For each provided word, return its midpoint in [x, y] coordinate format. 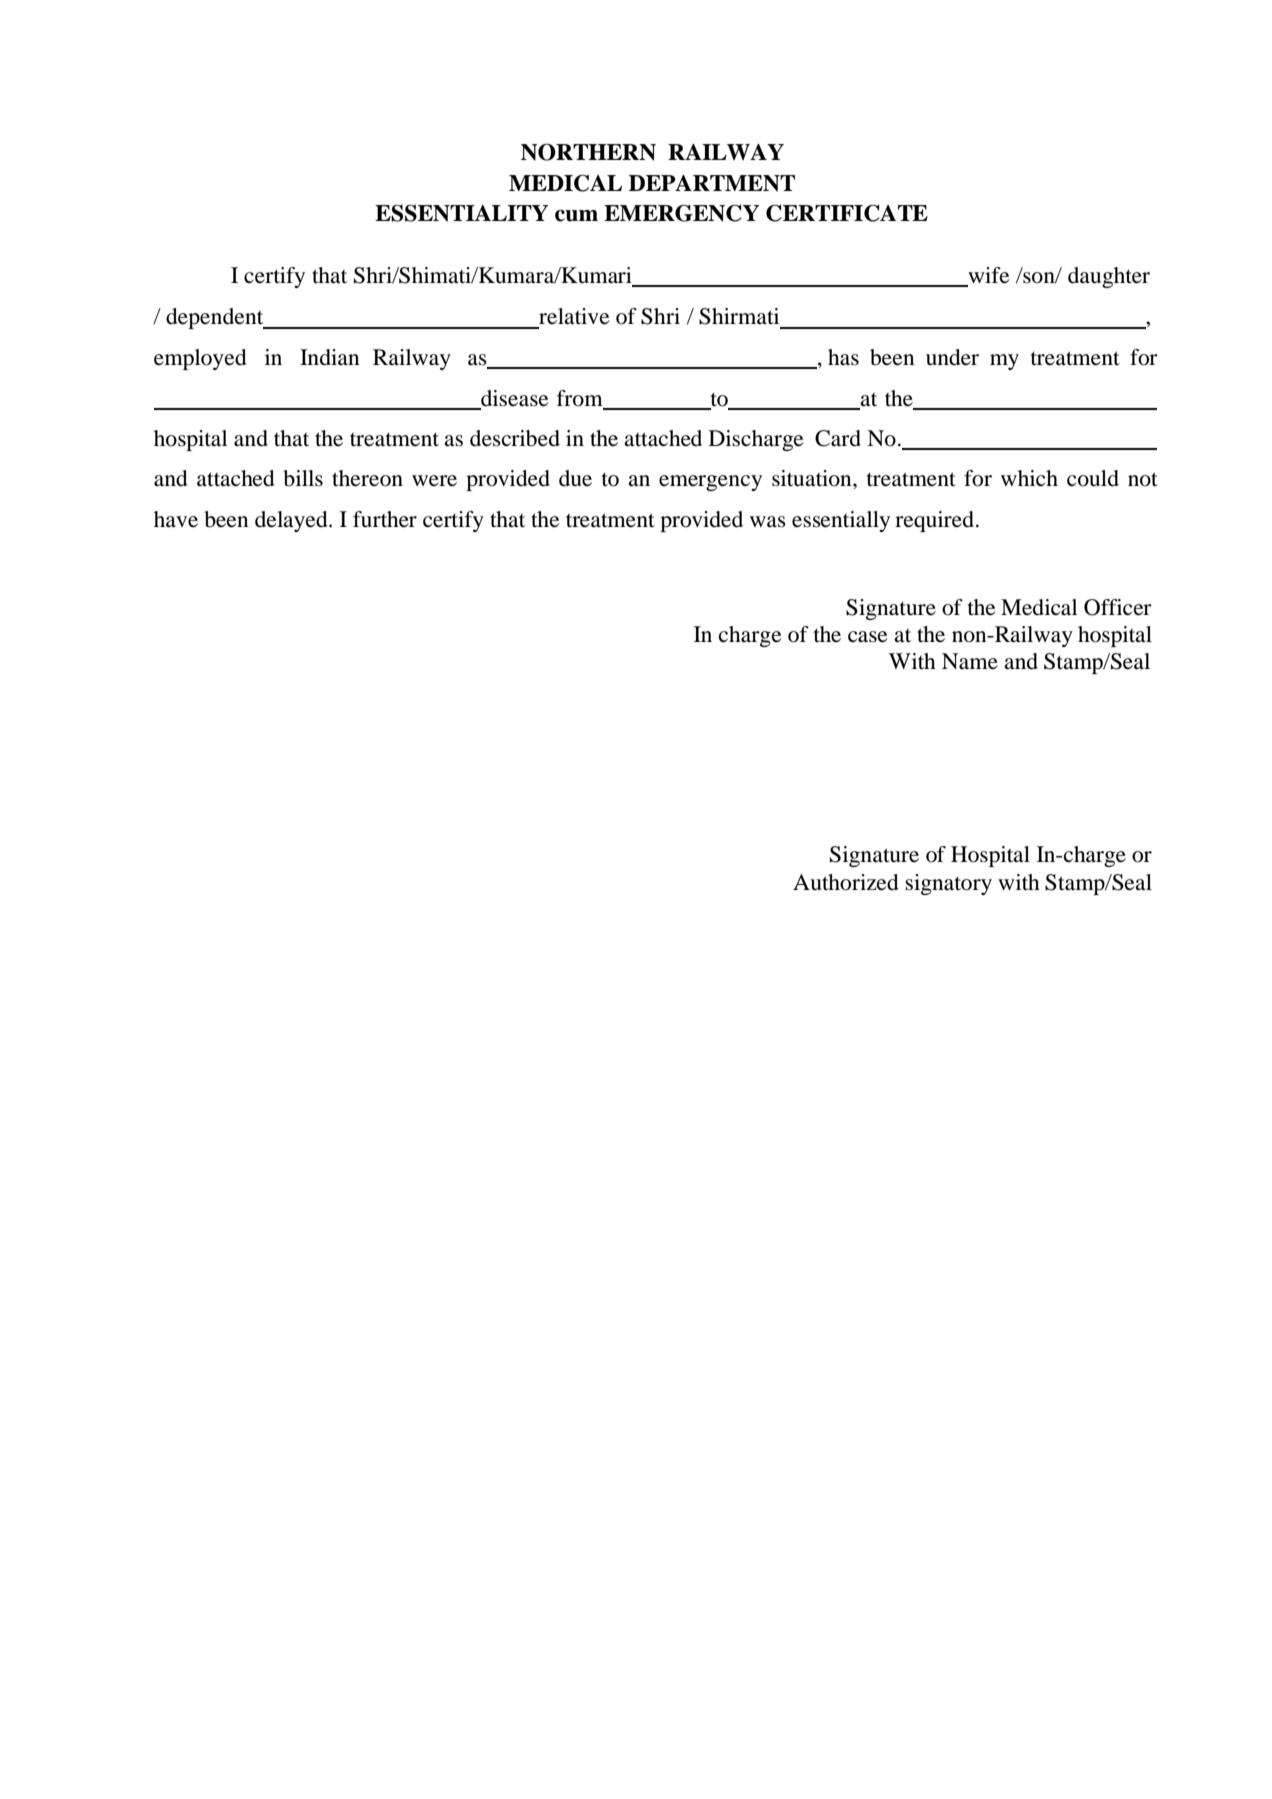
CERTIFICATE [847, 213]
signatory [948, 884]
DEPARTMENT [712, 183]
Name [970, 661]
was [768, 522]
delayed [292, 521]
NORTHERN [588, 152]
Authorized [846, 882]
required [936, 521]
